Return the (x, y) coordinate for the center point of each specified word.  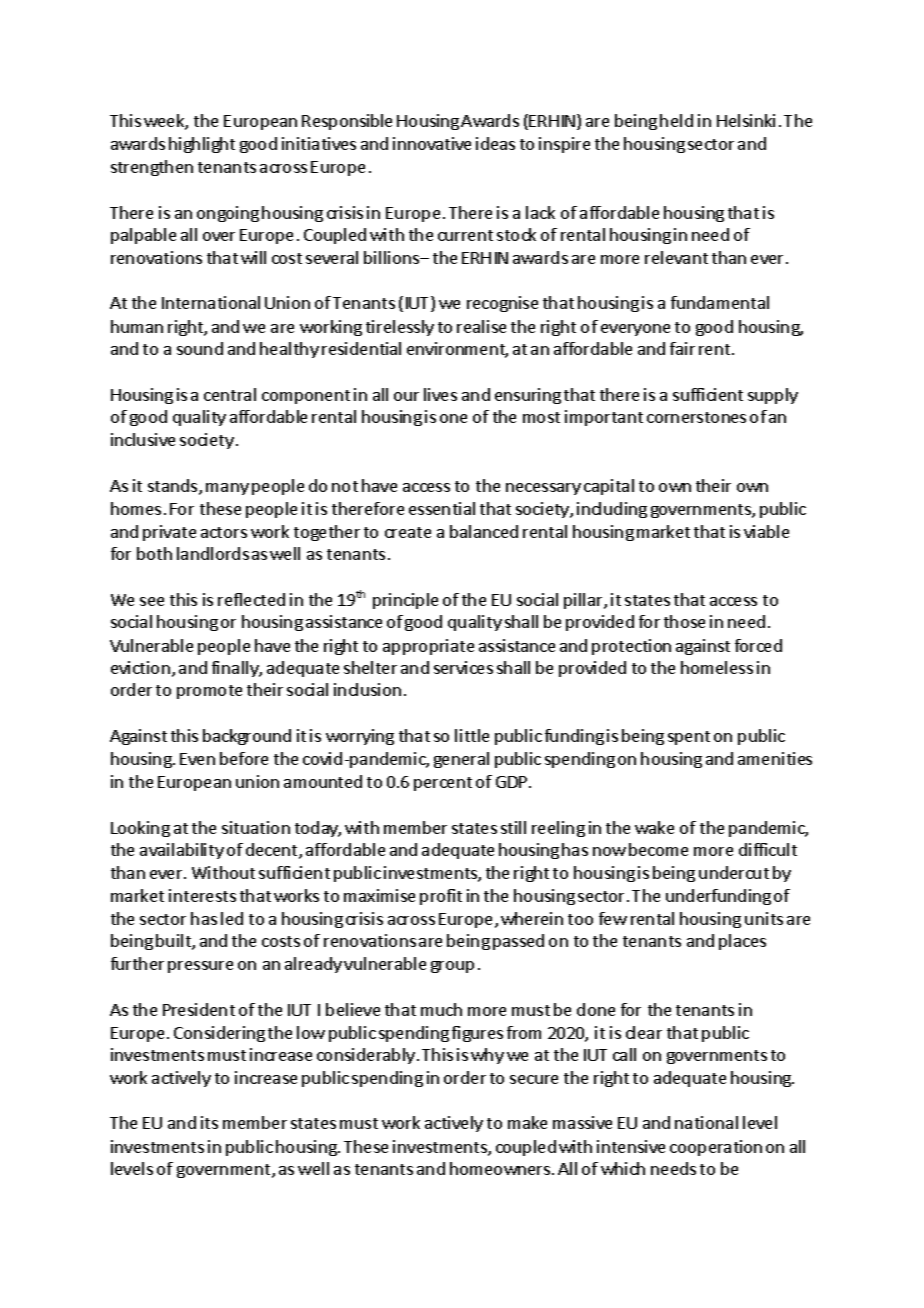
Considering (219, 1034)
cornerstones (696, 417)
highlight (202, 145)
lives (440, 394)
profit (441, 897)
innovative (432, 143)
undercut (734, 872)
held (676, 120)
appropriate (428, 647)
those (684, 621)
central (230, 394)
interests (202, 895)
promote (209, 692)
